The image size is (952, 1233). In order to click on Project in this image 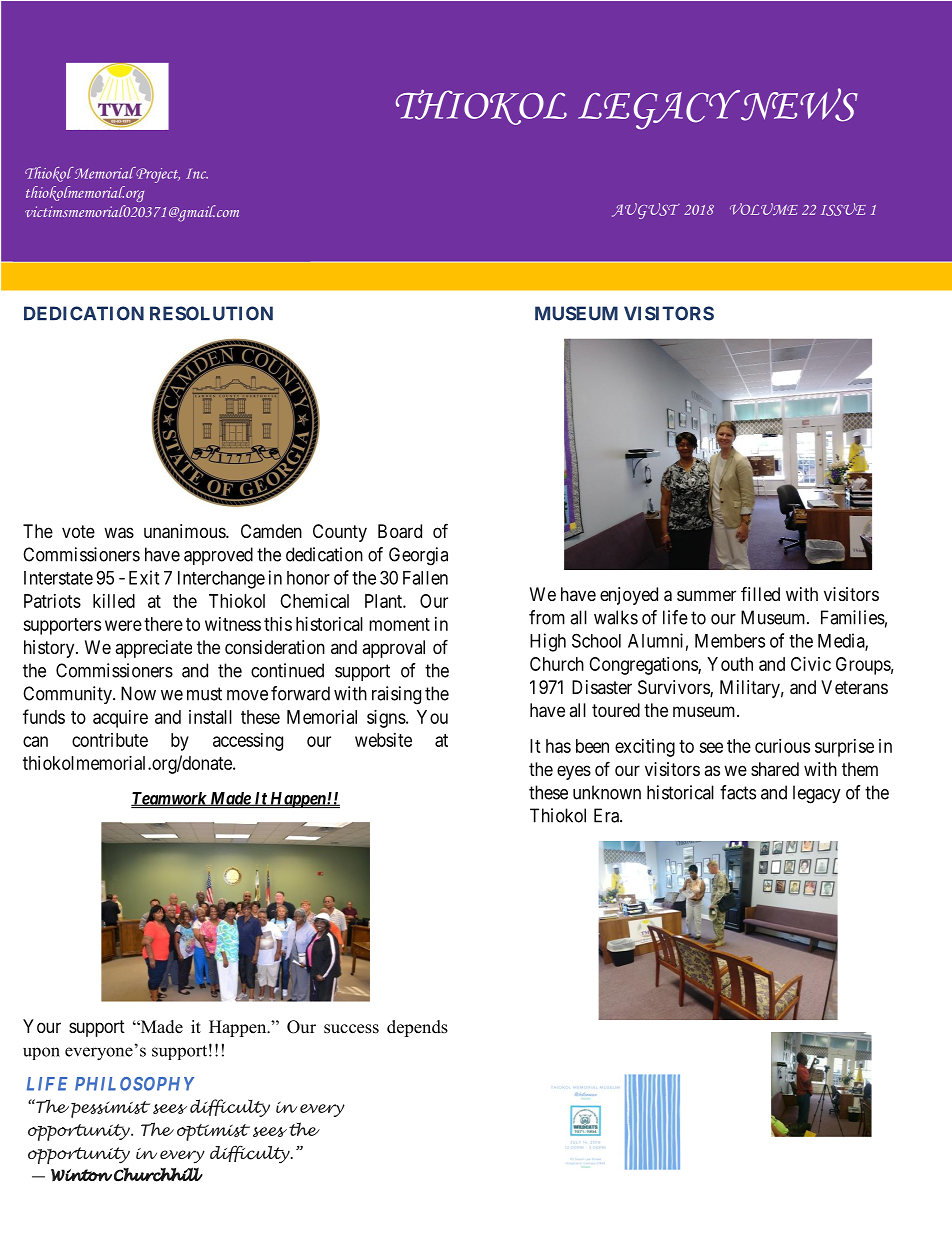, I will do `click(157, 175)`.
